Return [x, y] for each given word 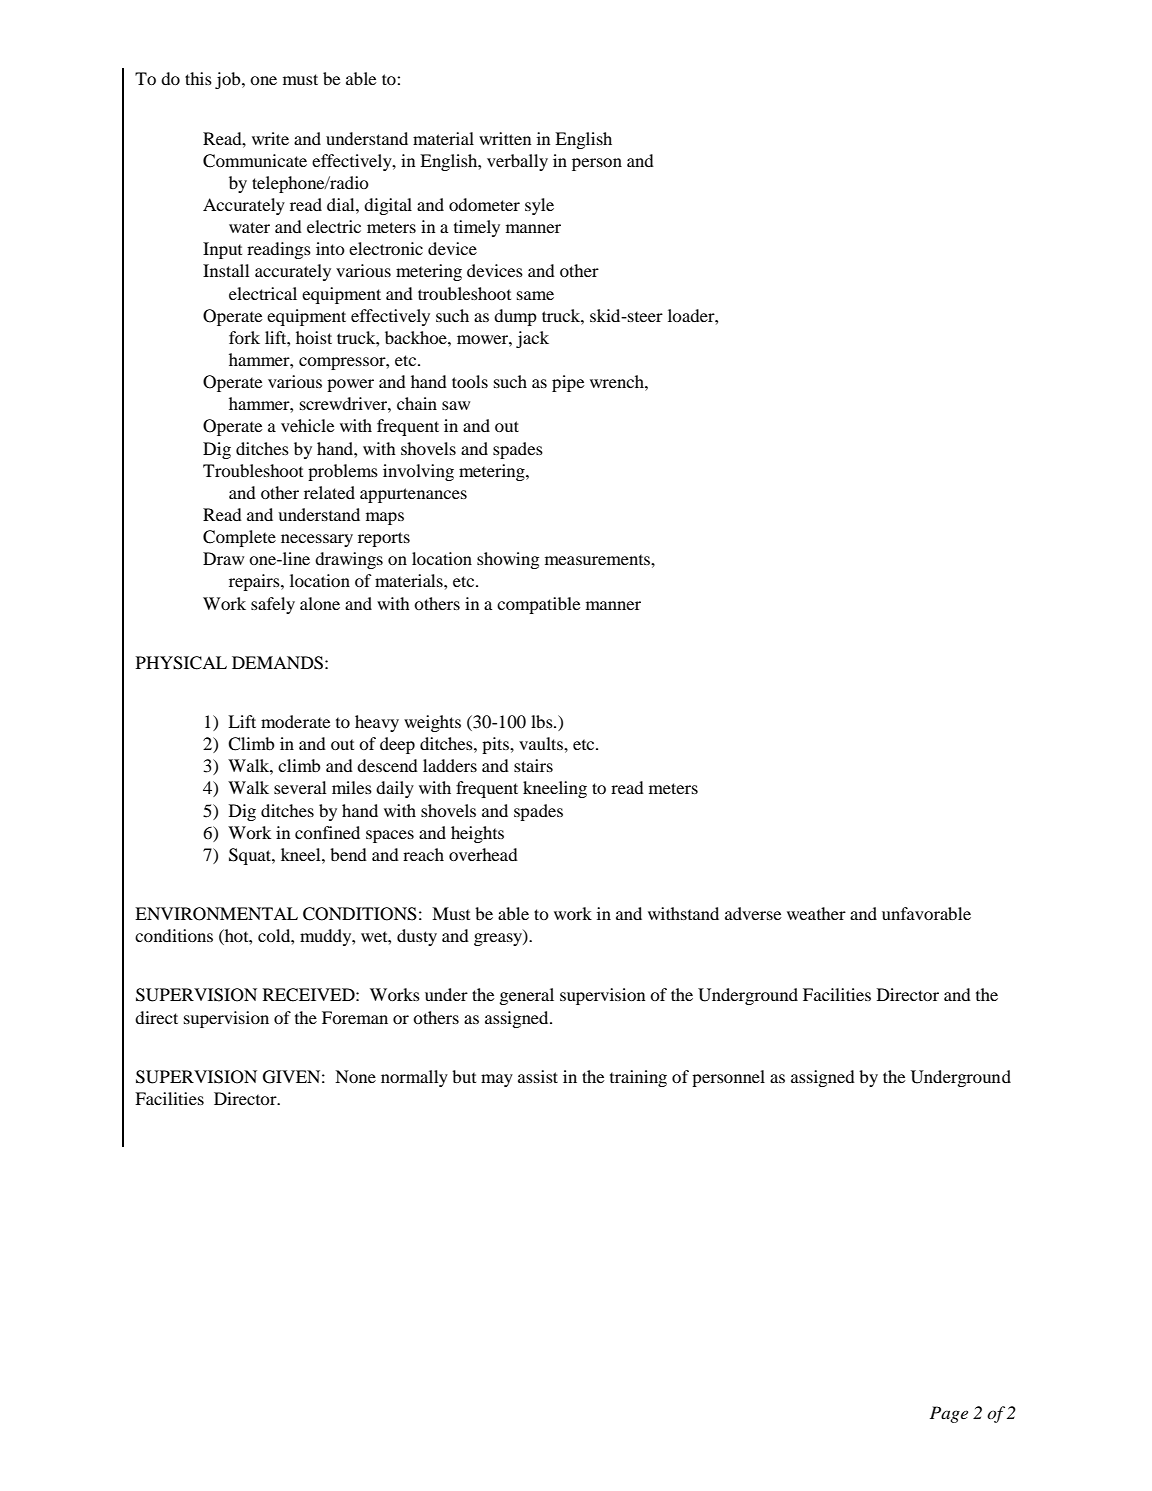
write [270, 138]
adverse [753, 913]
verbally [517, 162]
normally [414, 1078]
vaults [542, 743]
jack [532, 339]
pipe [568, 383]
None [355, 1076]
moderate [296, 721]
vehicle [308, 425]
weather [816, 913]
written [505, 138]
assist [538, 1076]
